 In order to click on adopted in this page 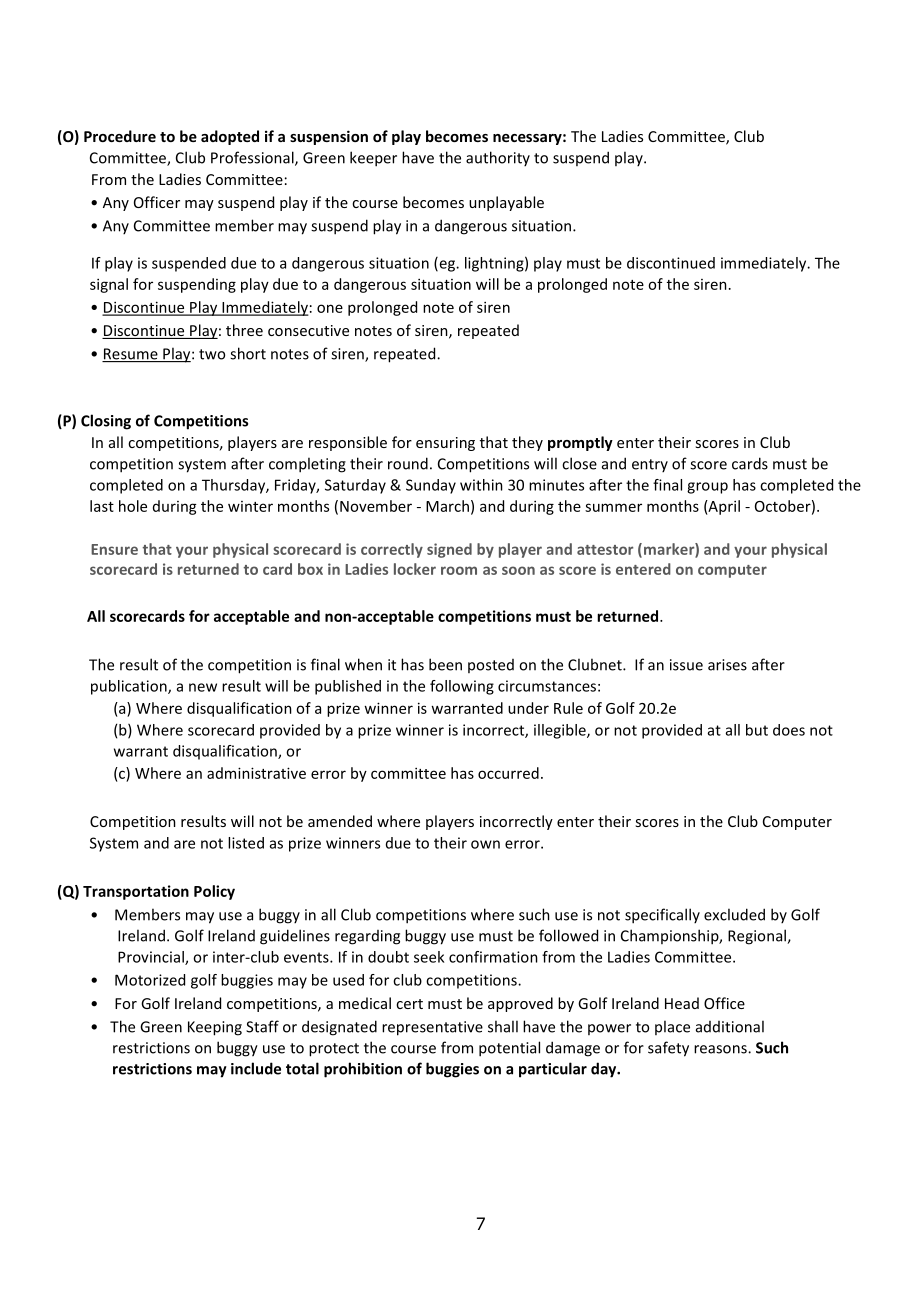, I will do `click(230, 137)`.
